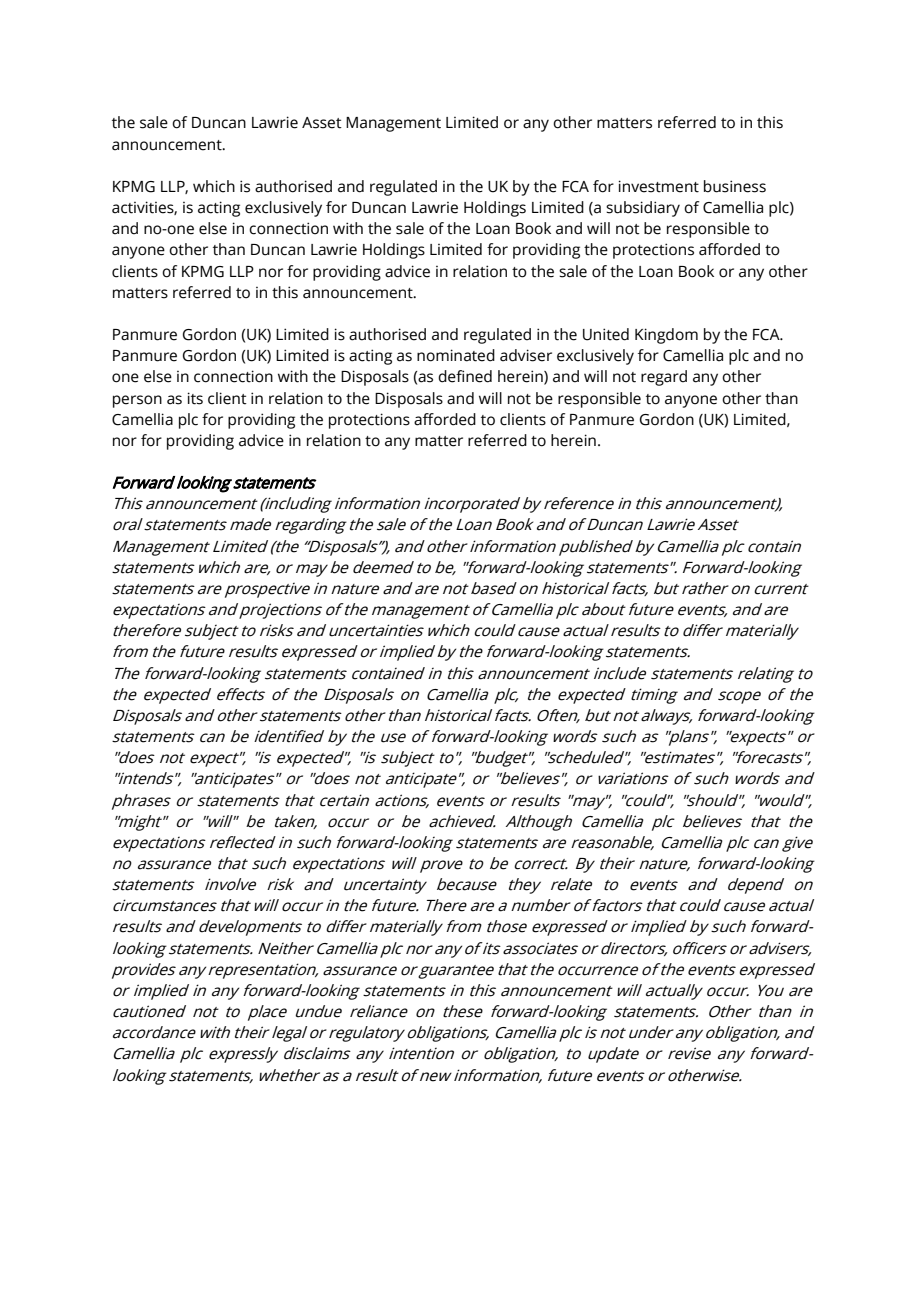  What do you see at coordinates (606, 334) in the document?
I see `United` at bounding box center [606, 334].
